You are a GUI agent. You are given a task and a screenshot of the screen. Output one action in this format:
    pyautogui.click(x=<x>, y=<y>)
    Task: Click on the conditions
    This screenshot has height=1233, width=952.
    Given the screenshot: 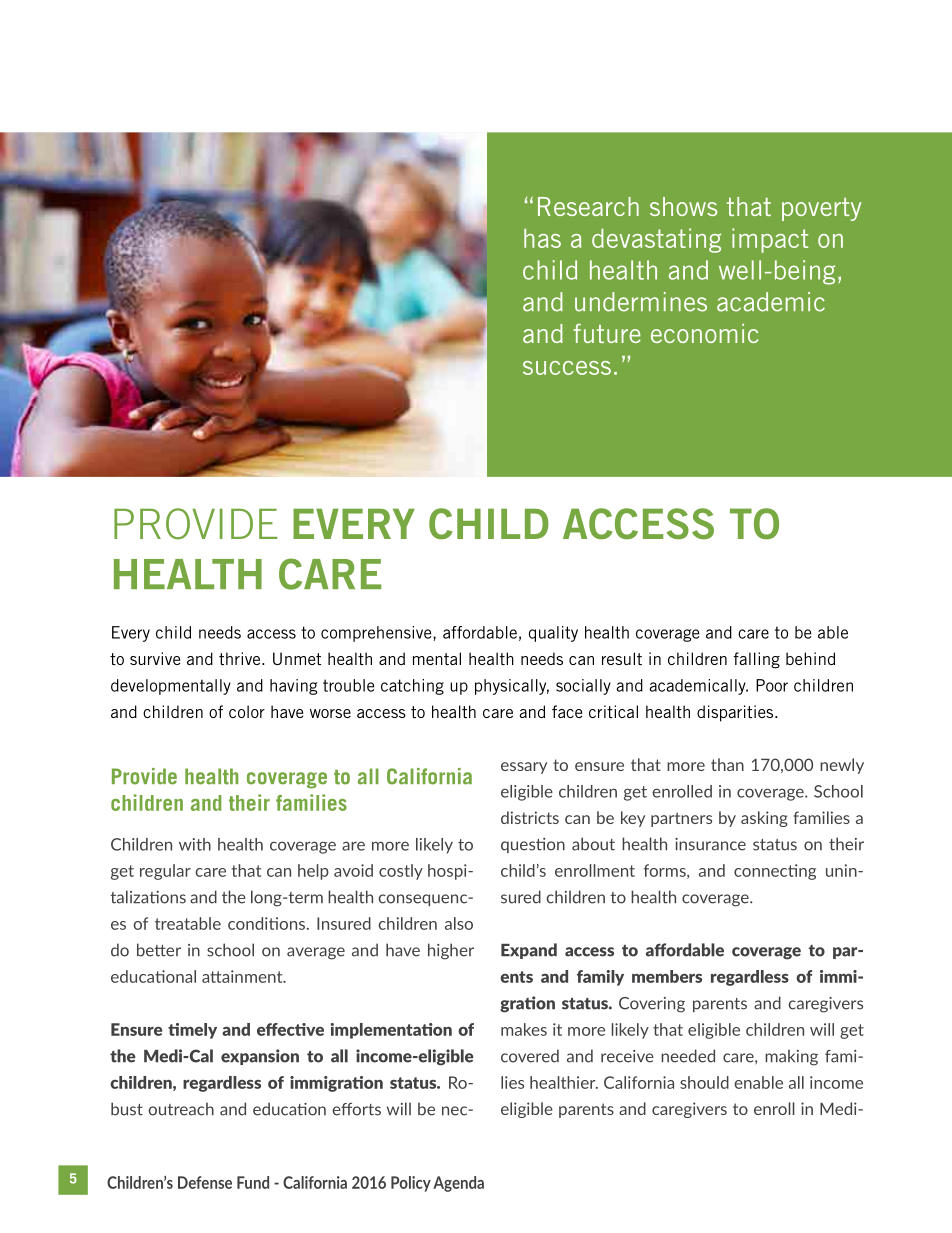 What is the action you would take?
    pyautogui.click(x=266, y=923)
